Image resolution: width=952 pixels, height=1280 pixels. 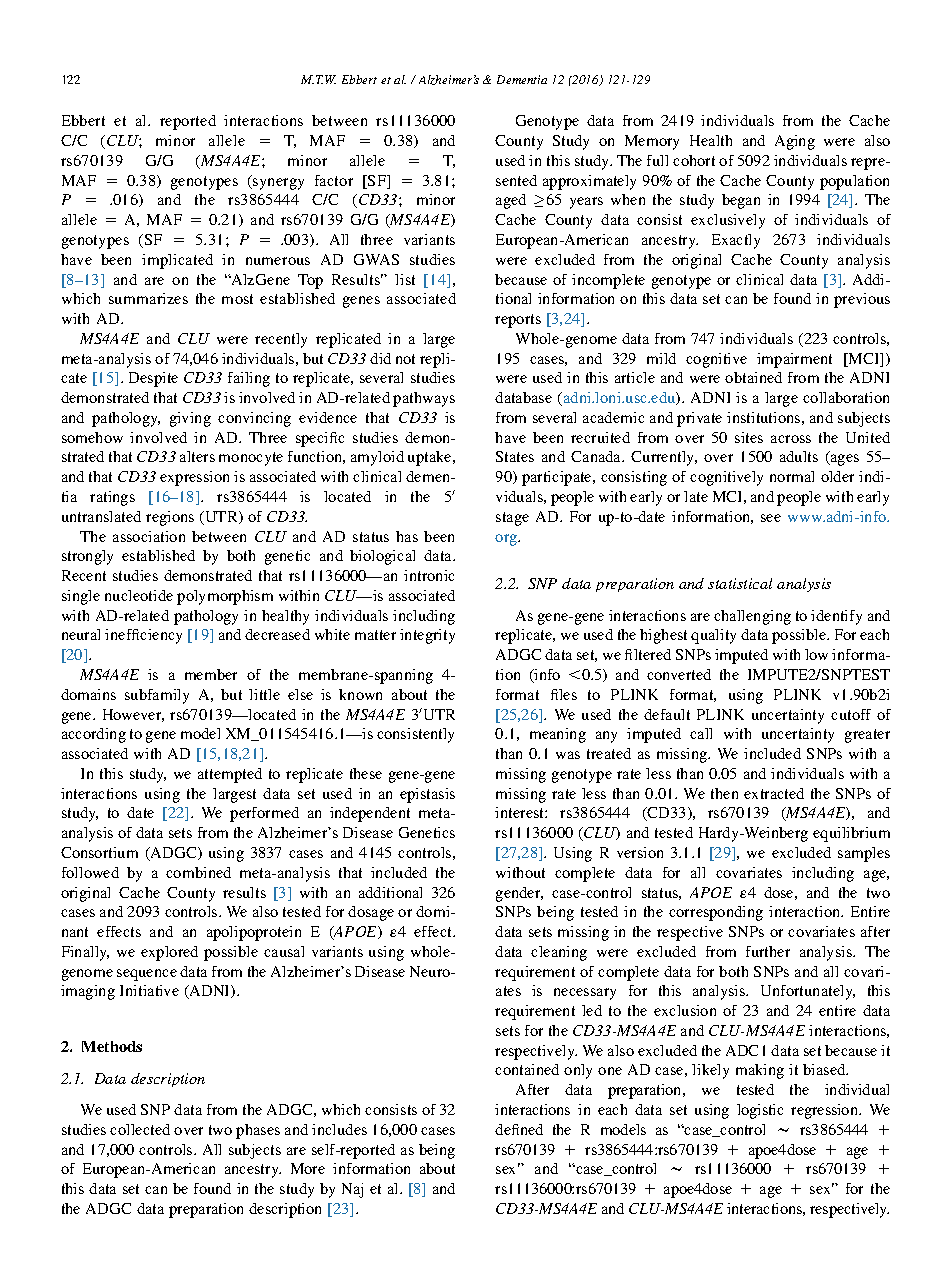 I want to click on extracted, so click(x=774, y=793).
